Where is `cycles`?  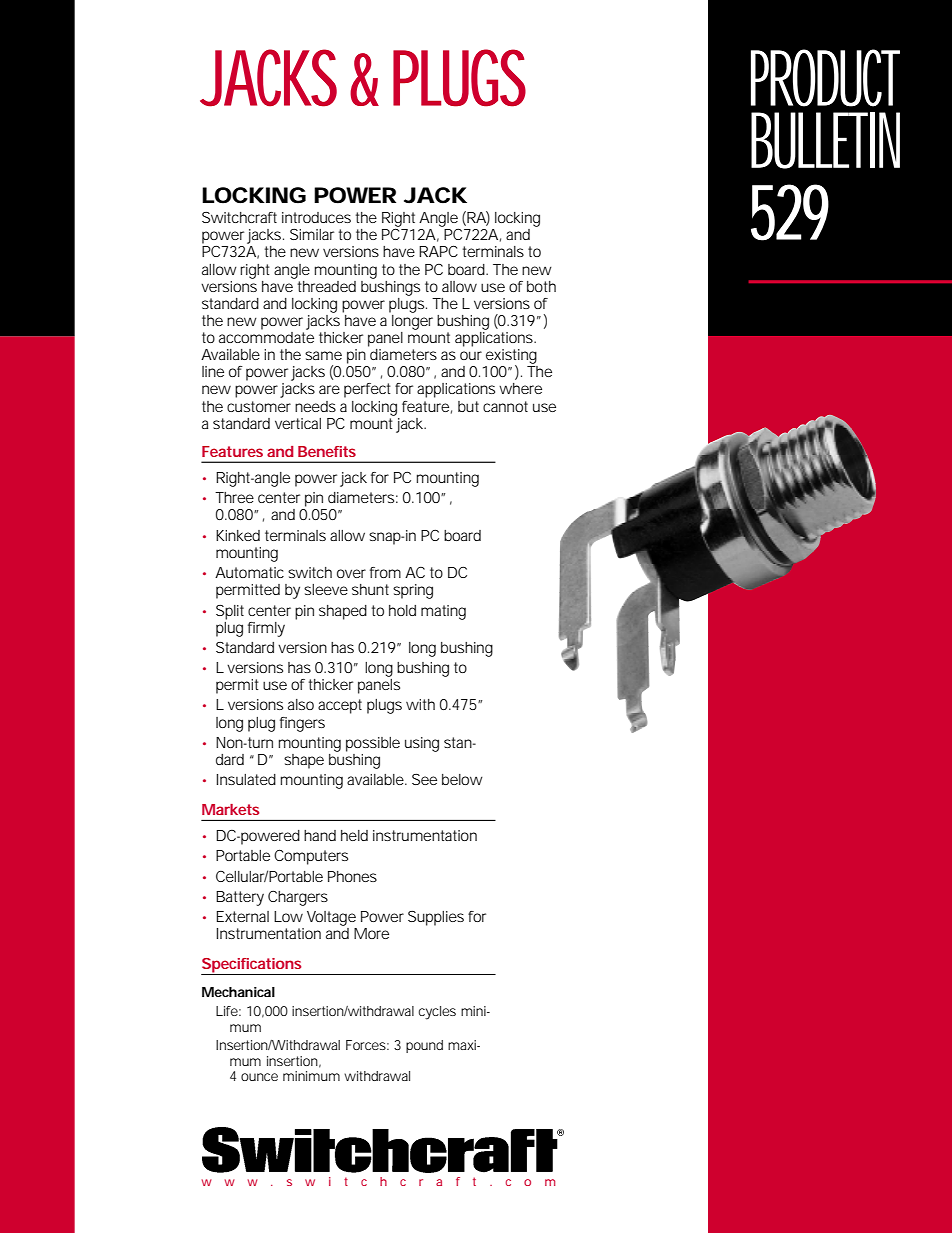
cycles is located at coordinates (437, 1013).
